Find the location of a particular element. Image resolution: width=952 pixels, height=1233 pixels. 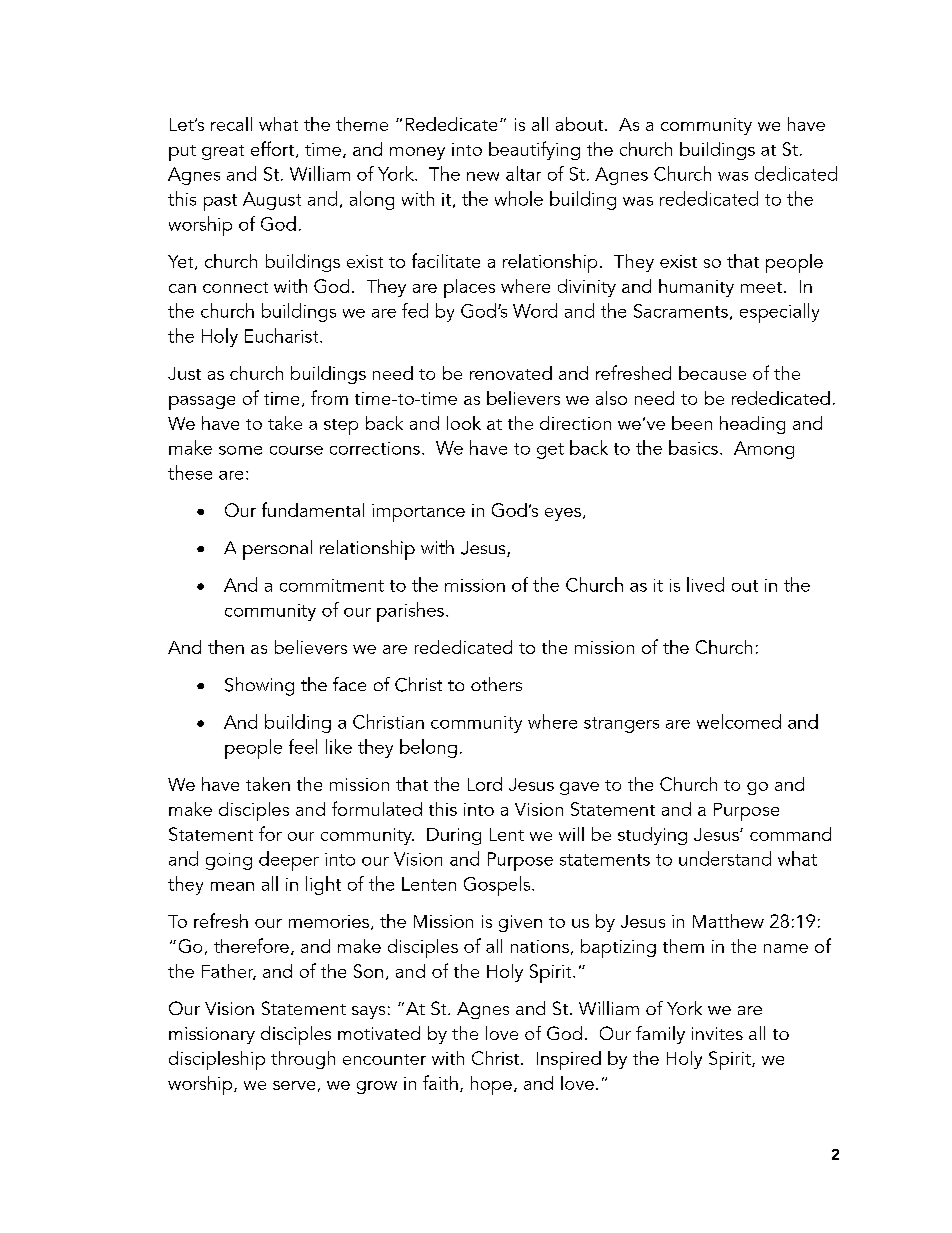

about is located at coordinates (581, 124).
